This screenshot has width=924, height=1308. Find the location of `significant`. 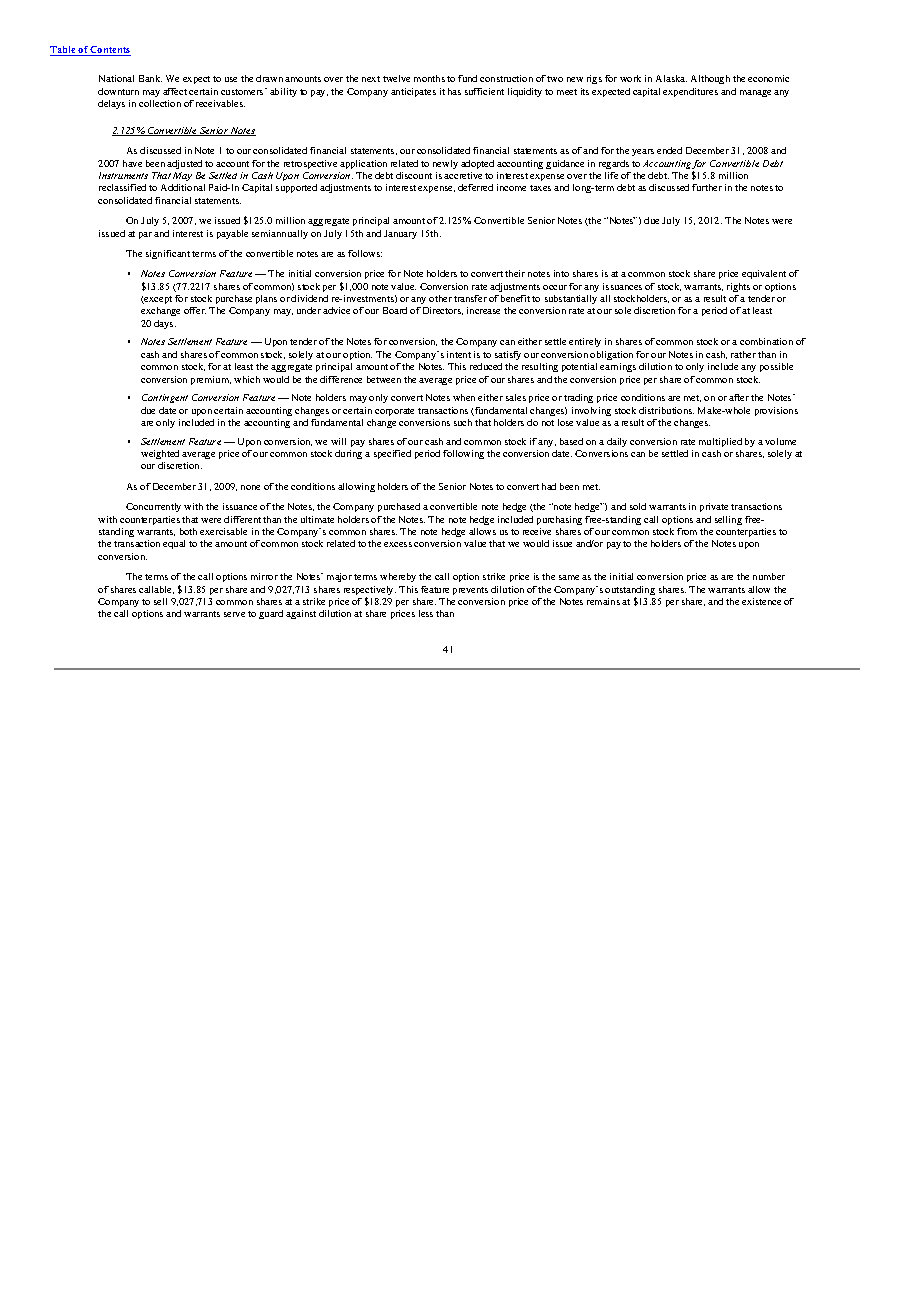

significant is located at coordinates (168, 254).
